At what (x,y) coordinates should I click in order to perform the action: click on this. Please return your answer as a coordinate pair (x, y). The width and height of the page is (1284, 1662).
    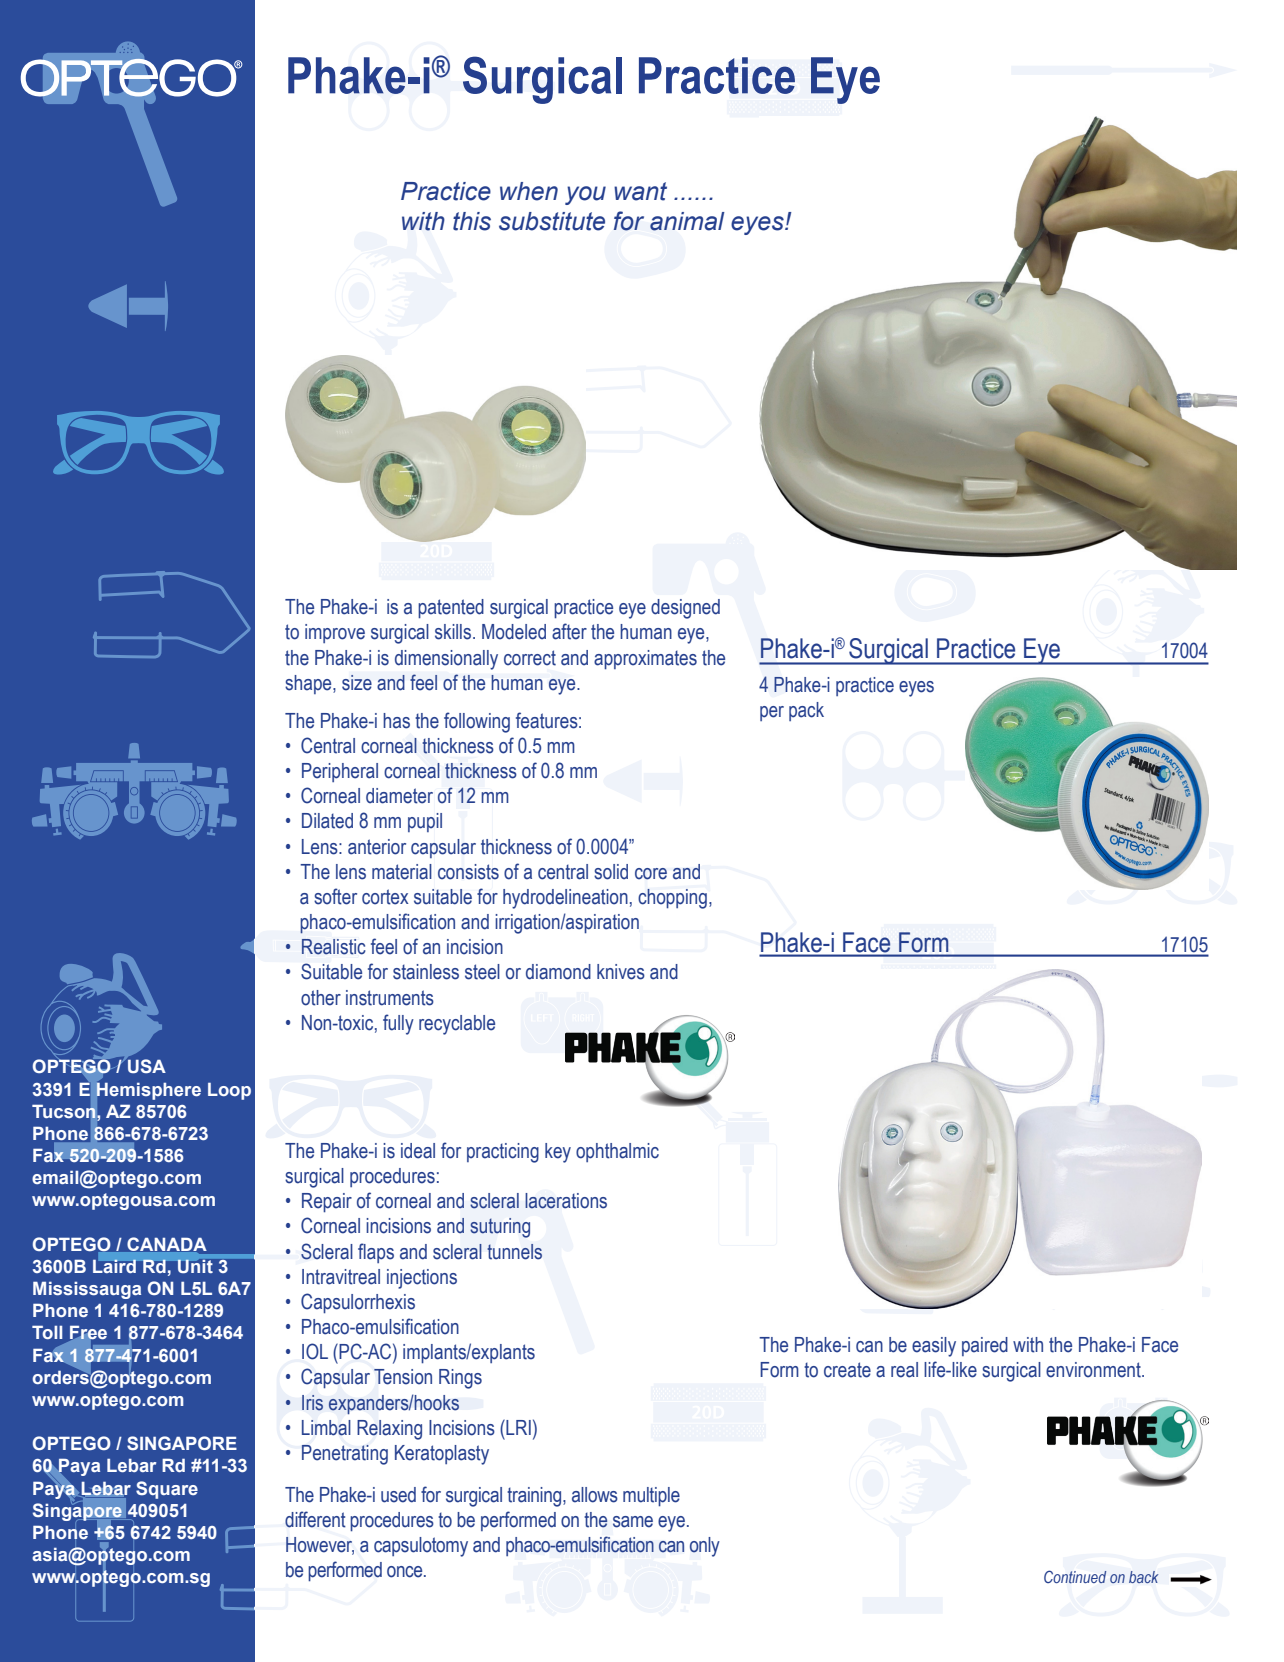
    Looking at the image, I should click on (472, 221).
